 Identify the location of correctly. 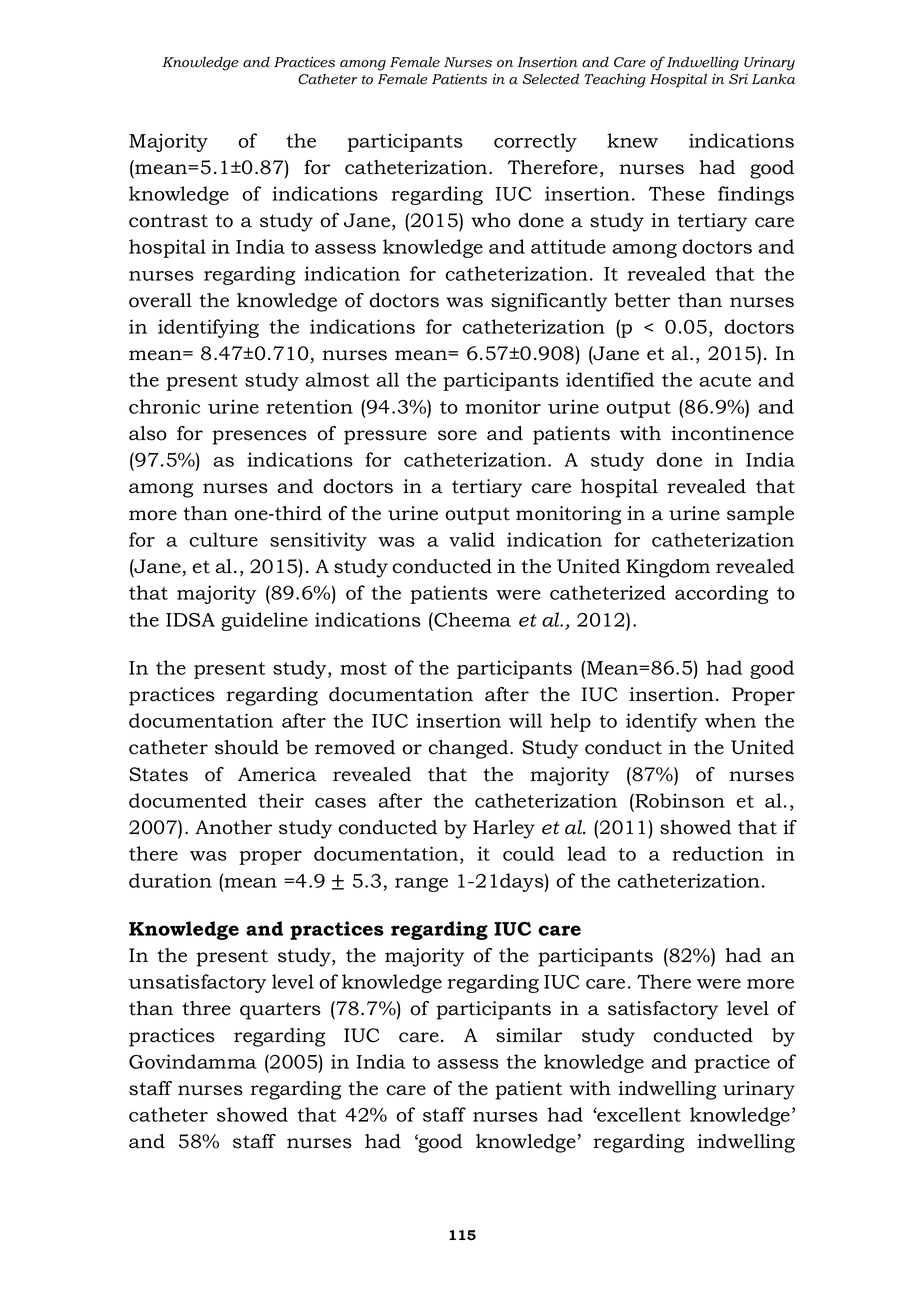
(535, 142).
